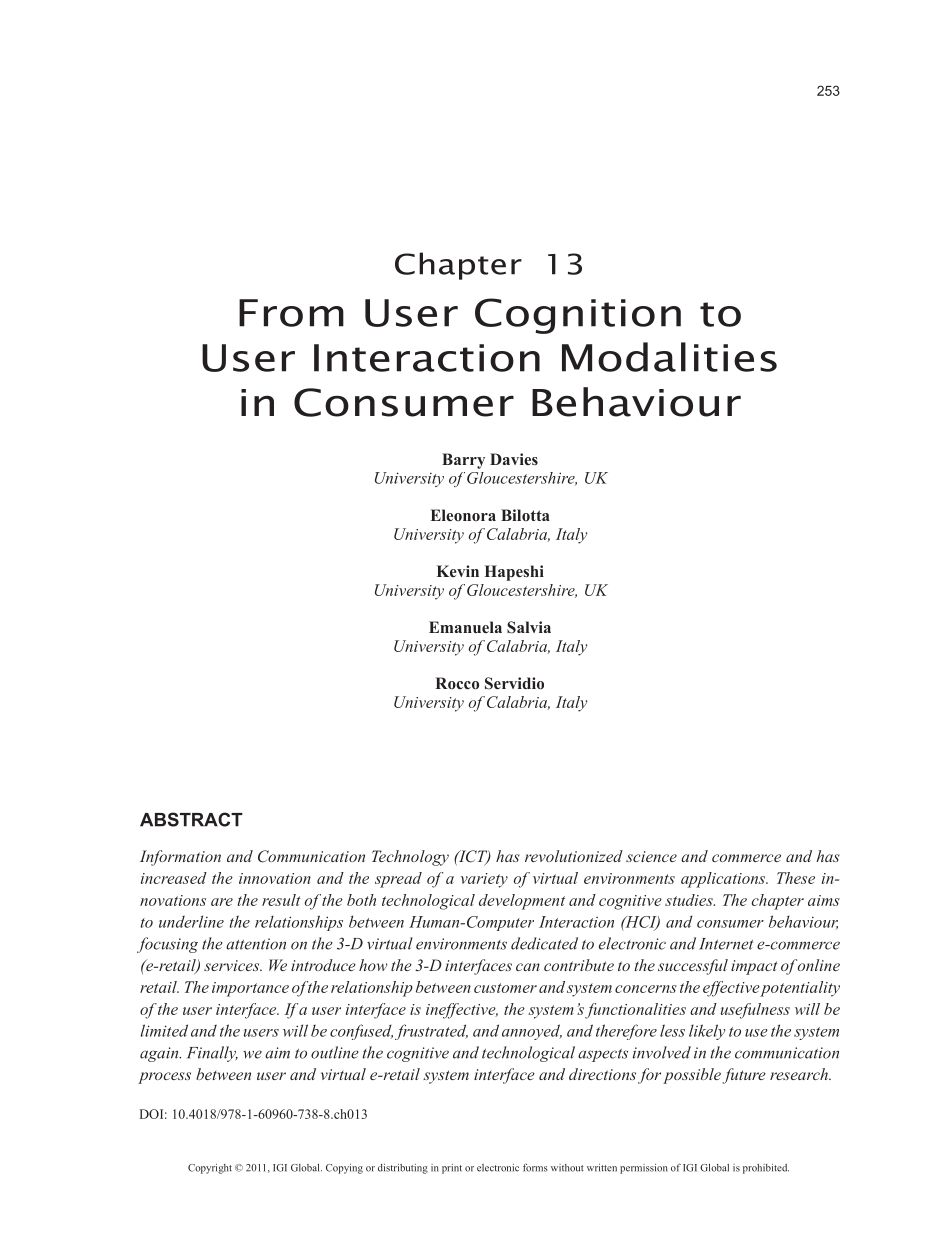 The image size is (952, 1233). I want to click on Copyright, so click(210, 1169).
